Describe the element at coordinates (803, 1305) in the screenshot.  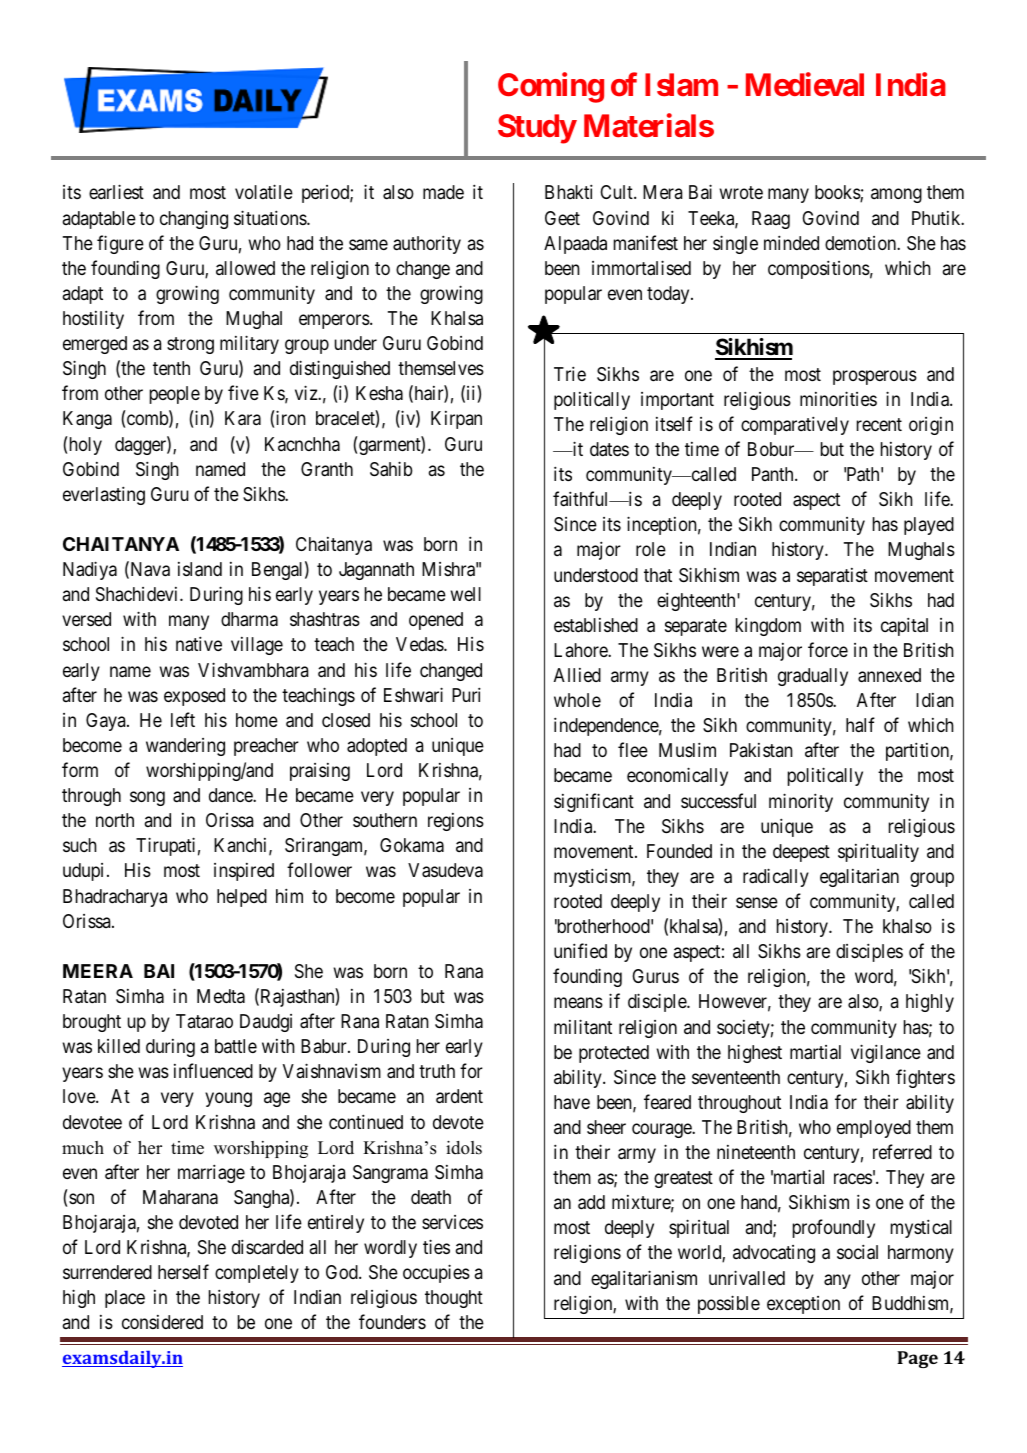
I see `exception` at that location.
